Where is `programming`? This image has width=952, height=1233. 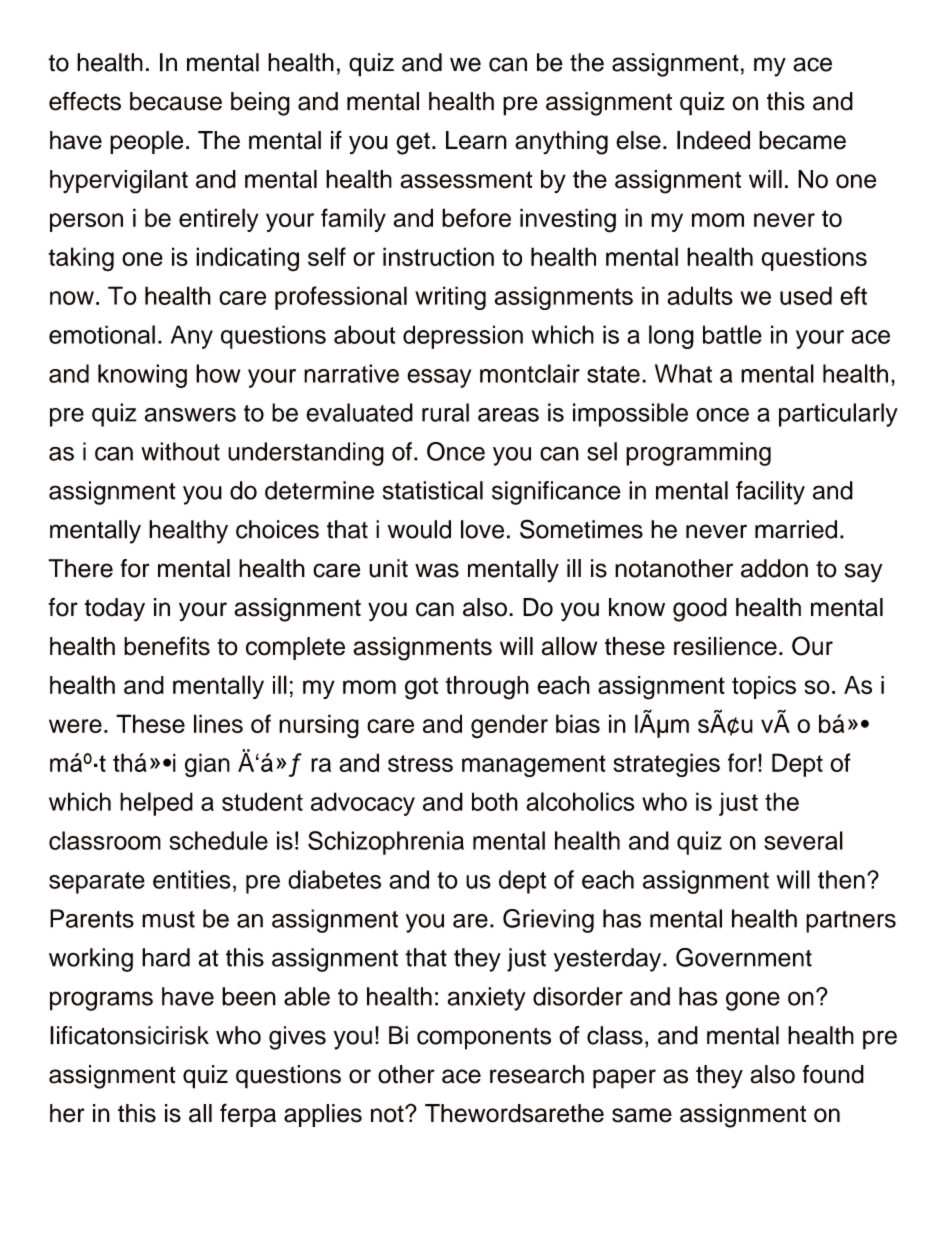
programming is located at coordinates (698, 454).
